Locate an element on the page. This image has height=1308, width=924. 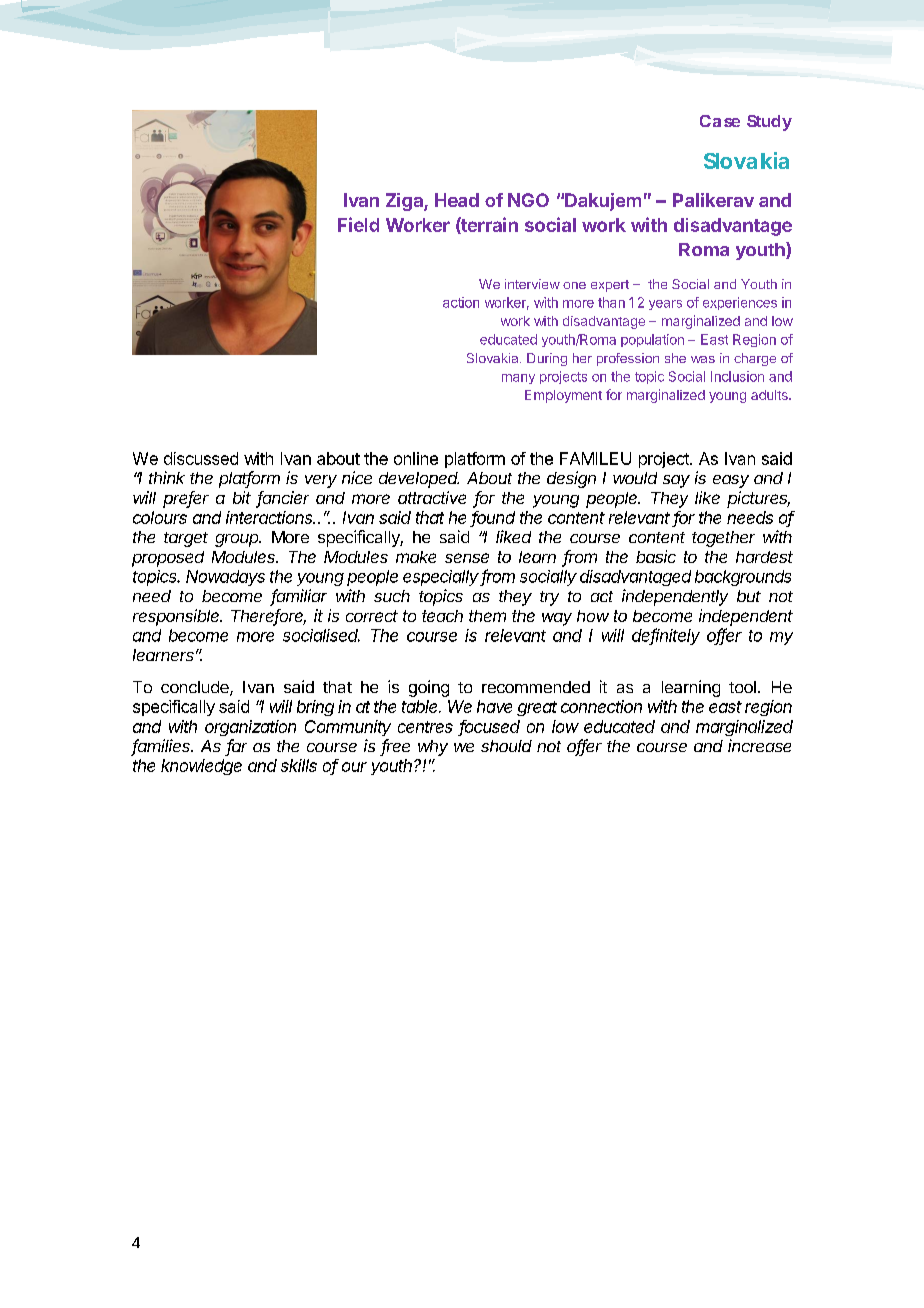
together is located at coordinates (723, 539).
